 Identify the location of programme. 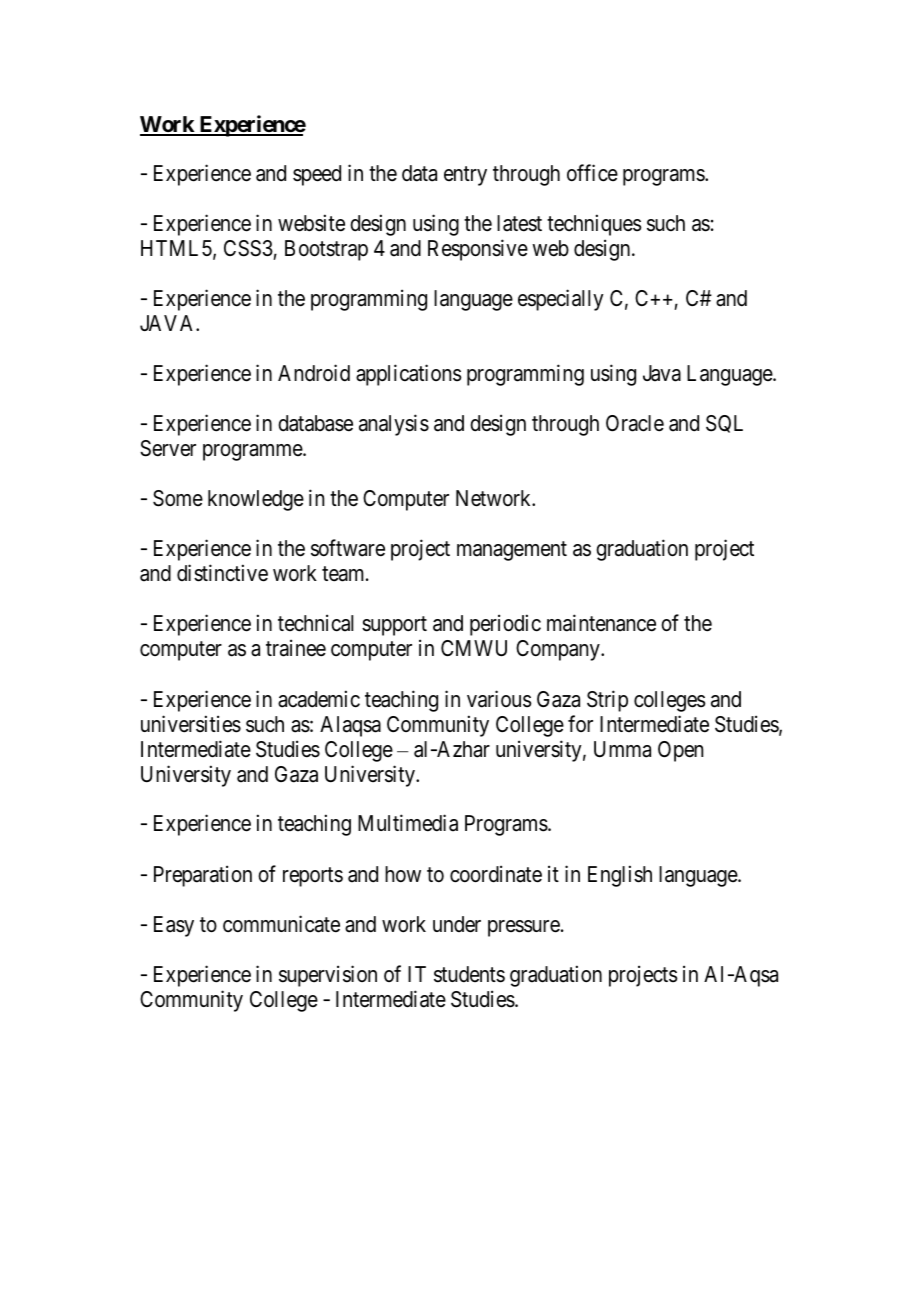
(253, 452).
